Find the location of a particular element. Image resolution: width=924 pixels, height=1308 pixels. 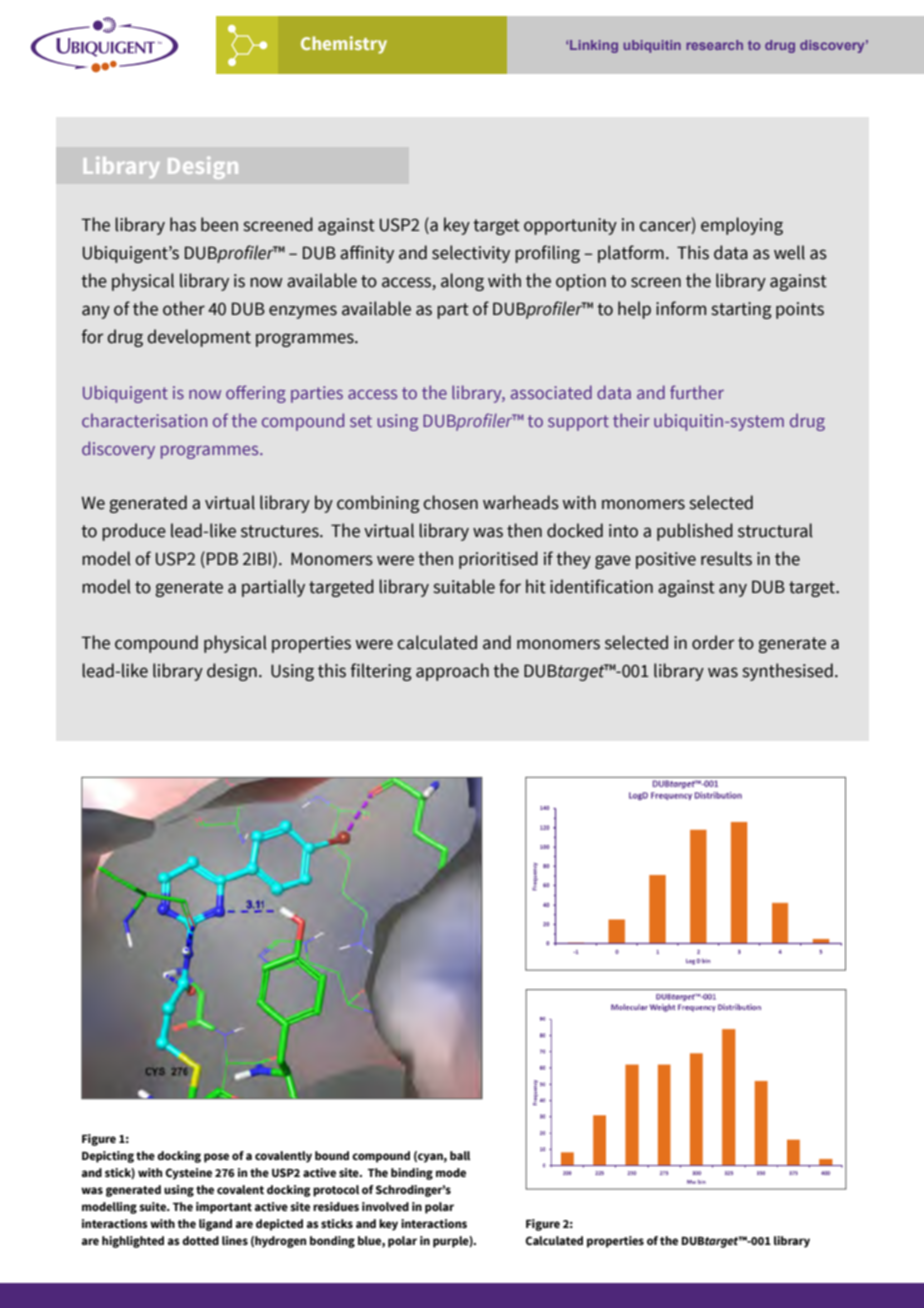

involved is located at coordinates (385, 1206).
